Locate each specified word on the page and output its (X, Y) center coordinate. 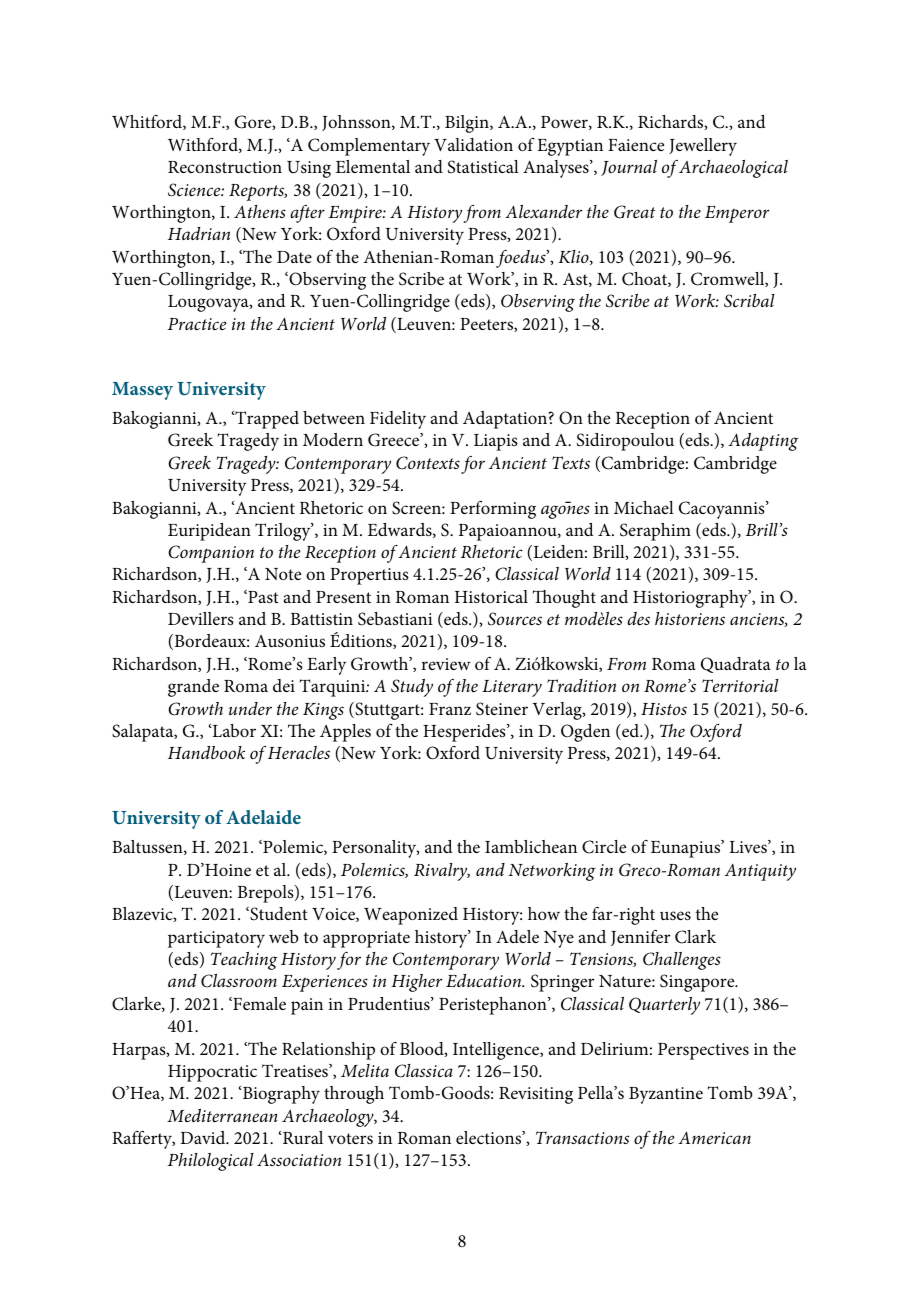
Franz (450, 709)
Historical (491, 597)
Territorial (740, 685)
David (204, 1137)
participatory (216, 939)
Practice (197, 324)
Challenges (682, 961)
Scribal (749, 301)
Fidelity (398, 420)
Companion (211, 554)
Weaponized (411, 916)
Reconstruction (225, 167)
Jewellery (703, 147)
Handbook (206, 752)
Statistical (483, 167)
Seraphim (655, 532)
